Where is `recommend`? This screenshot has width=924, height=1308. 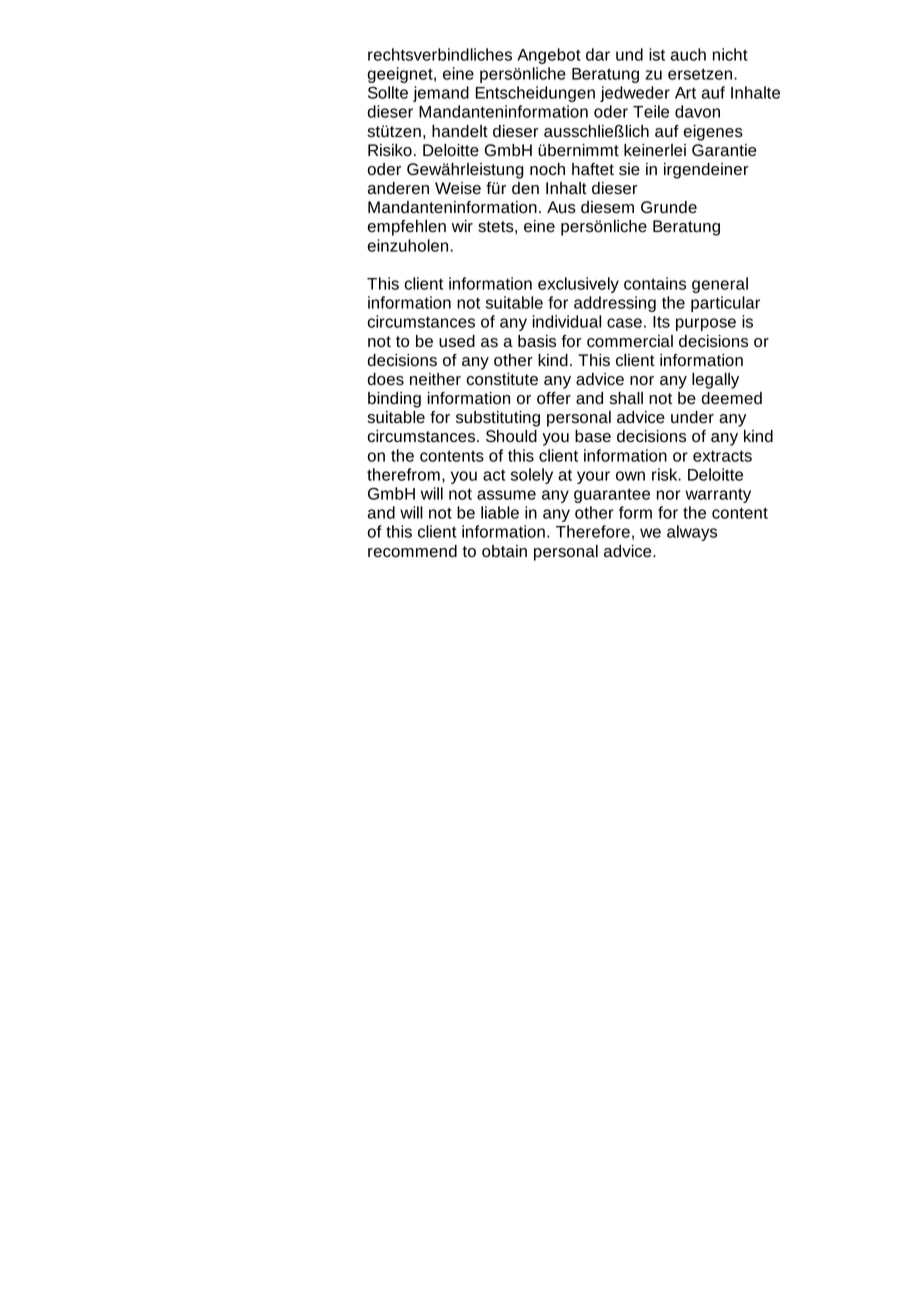 recommend is located at coordinates (412, 551).
